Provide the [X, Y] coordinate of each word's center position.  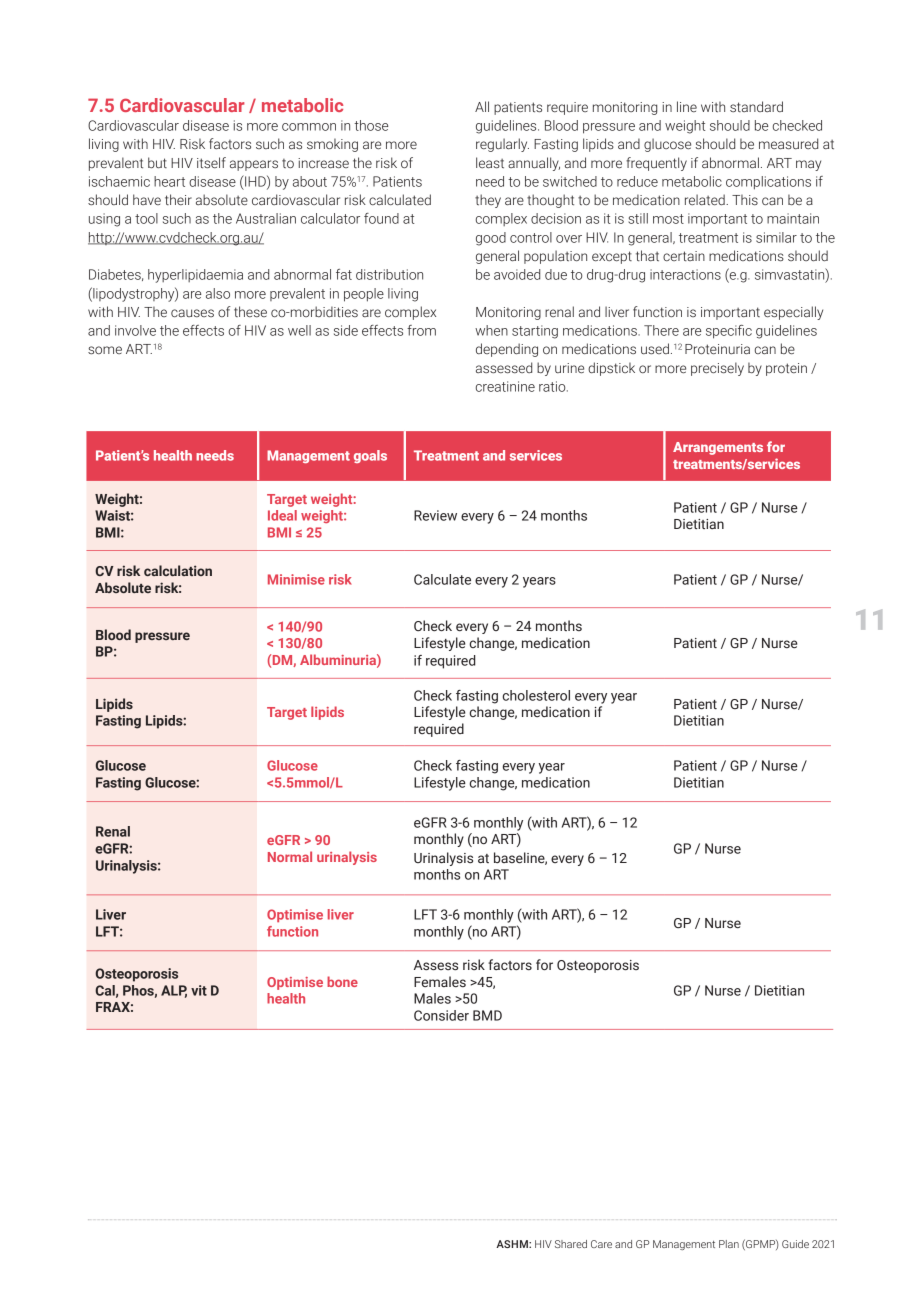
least [490, 163]
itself [211, 163]
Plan [729, 1244]
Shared [571, 1244]
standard [756, 106]
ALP [174, 991]
